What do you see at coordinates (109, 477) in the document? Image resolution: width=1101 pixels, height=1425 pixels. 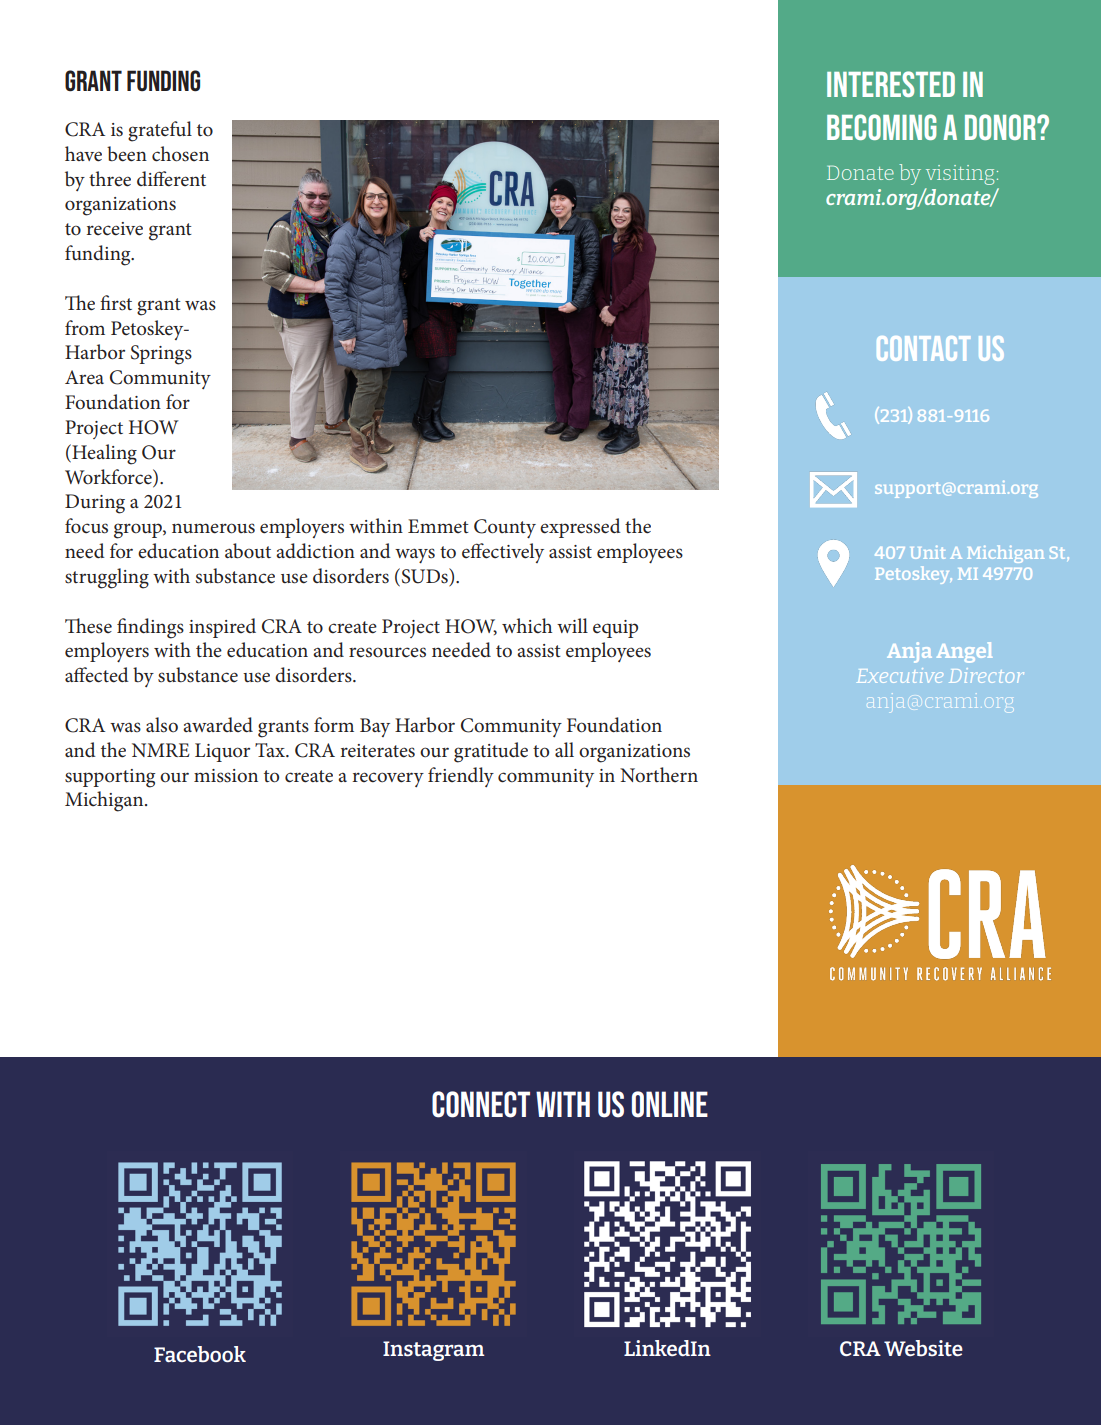 I see `Workforce` at bounding box center [109, 477].
